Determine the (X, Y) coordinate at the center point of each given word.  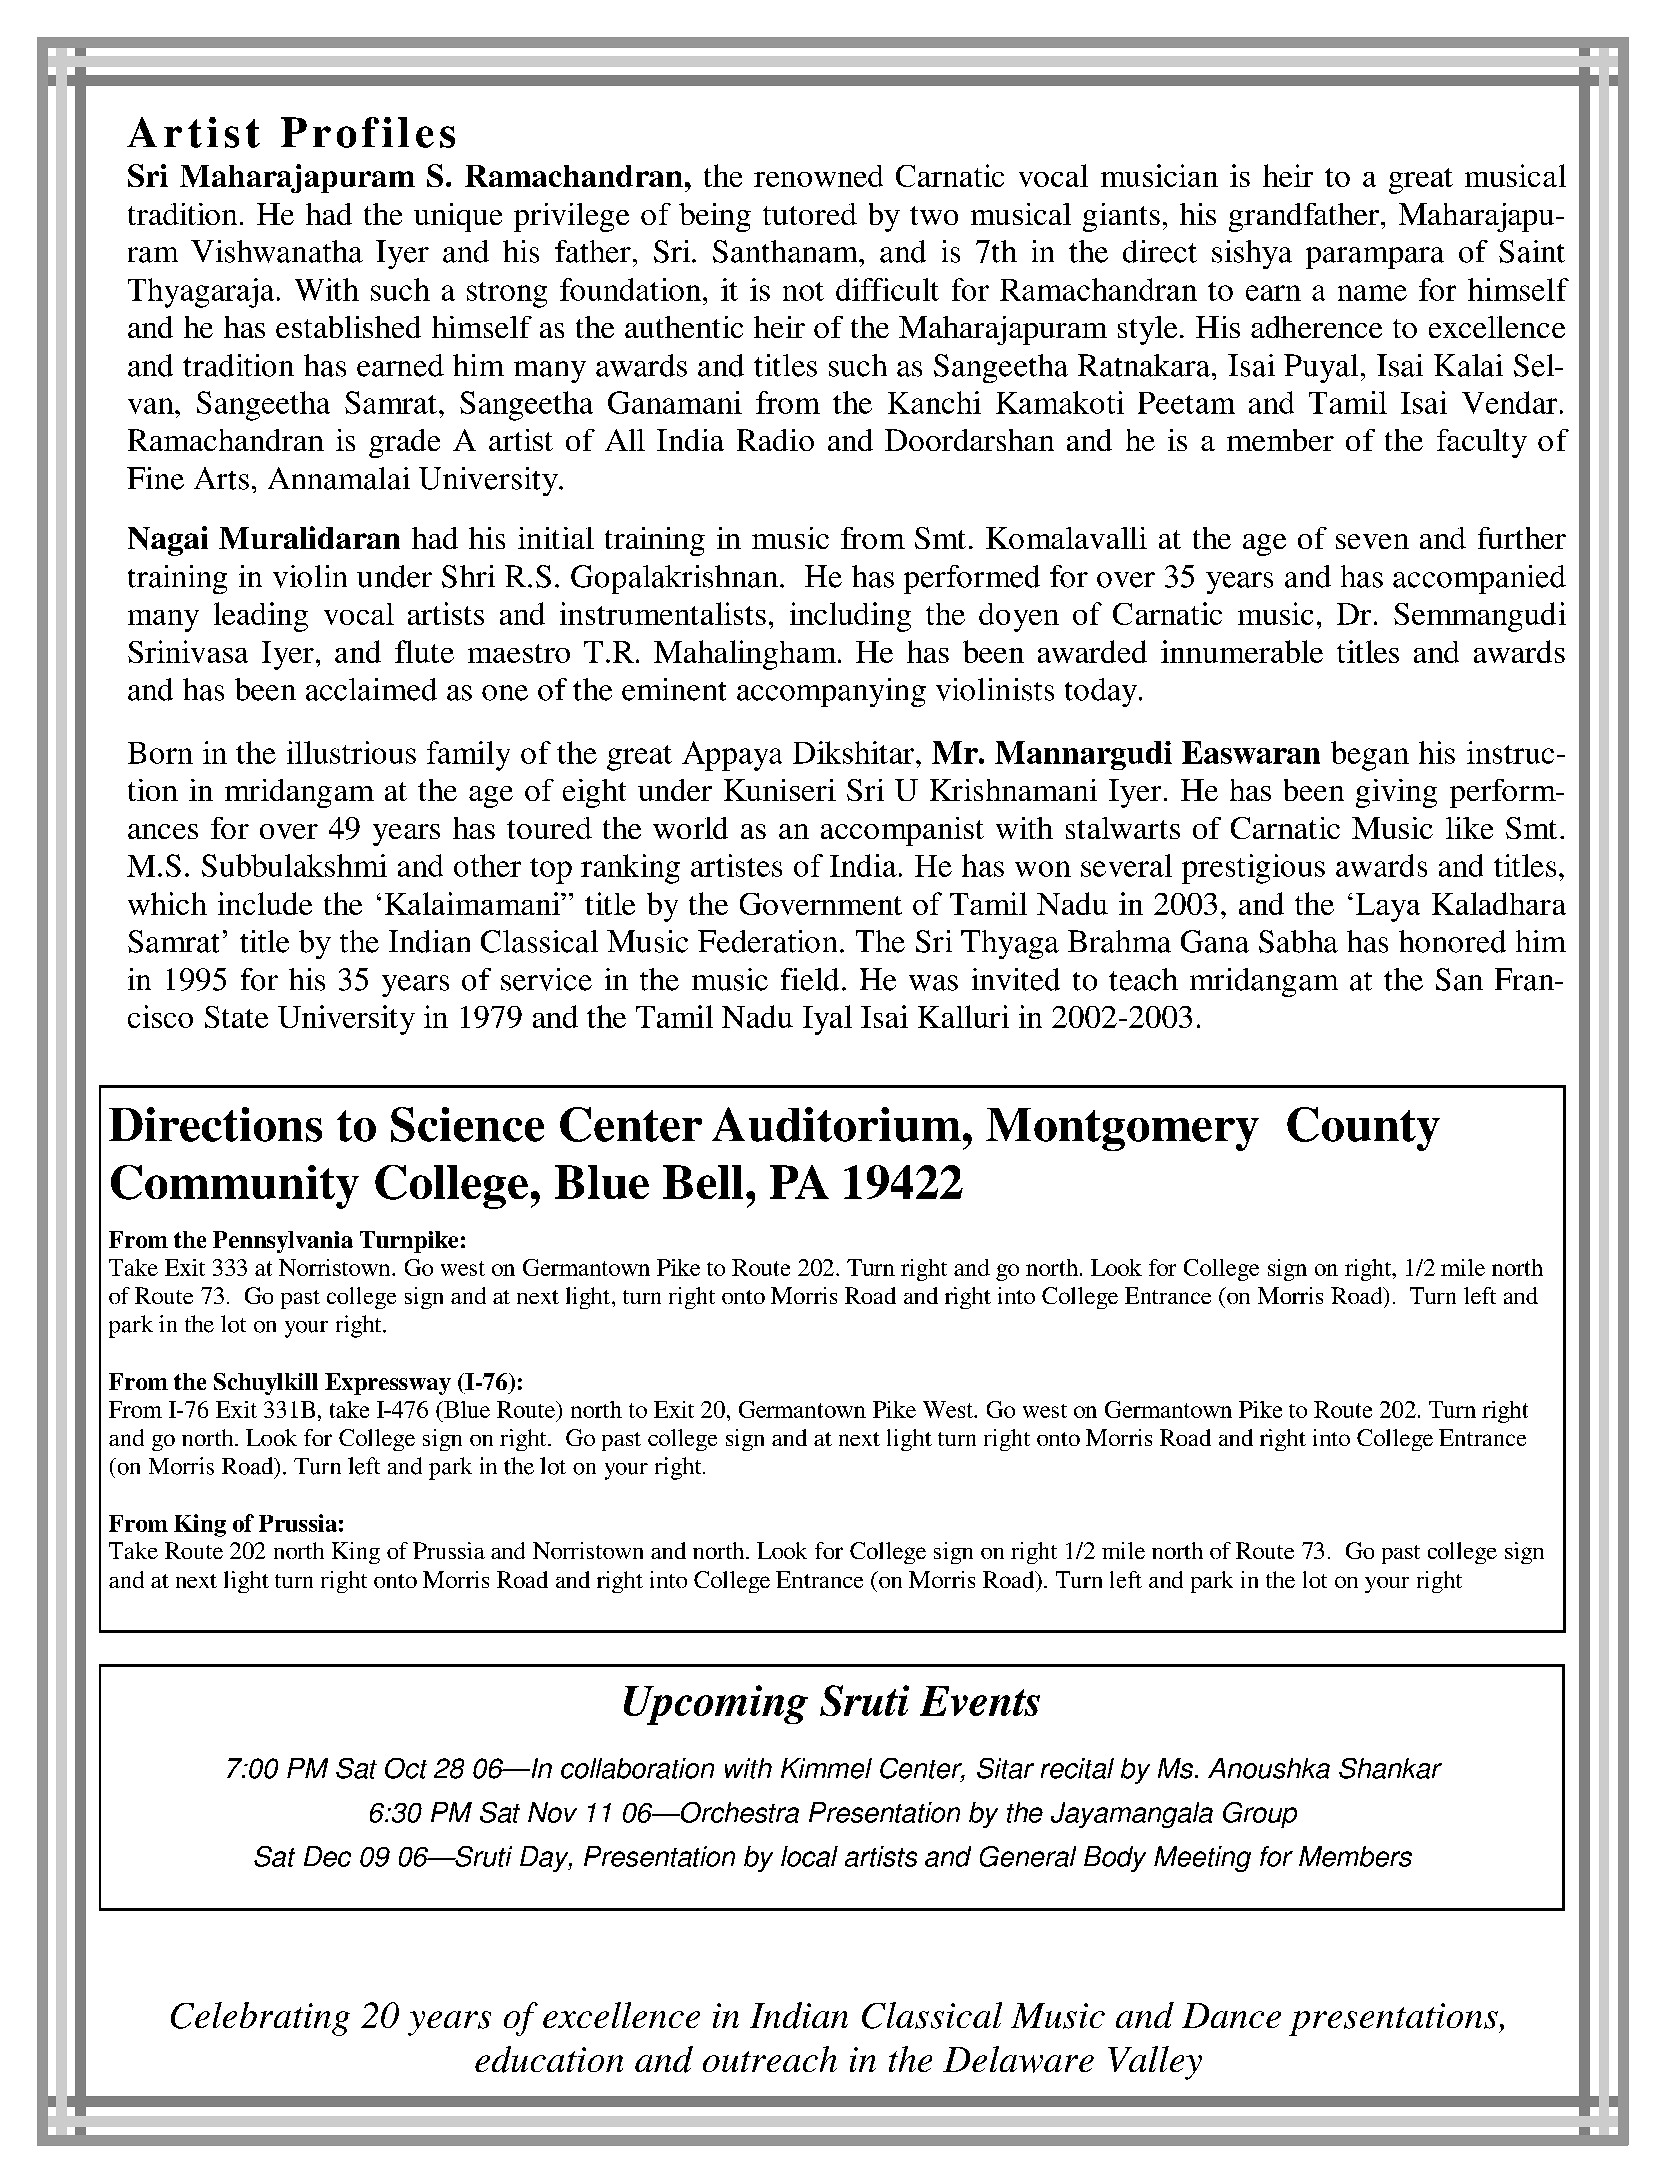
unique (458, 217)
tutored (810, 214)
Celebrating (260, 2019)
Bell (703, 1182)
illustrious (351, 752)
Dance (1231, 2015)
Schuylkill (266, 1384)
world (690, 828)
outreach (770, 2059)
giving (1396, 793)
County (1363, 1129)
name (1372, 293)
